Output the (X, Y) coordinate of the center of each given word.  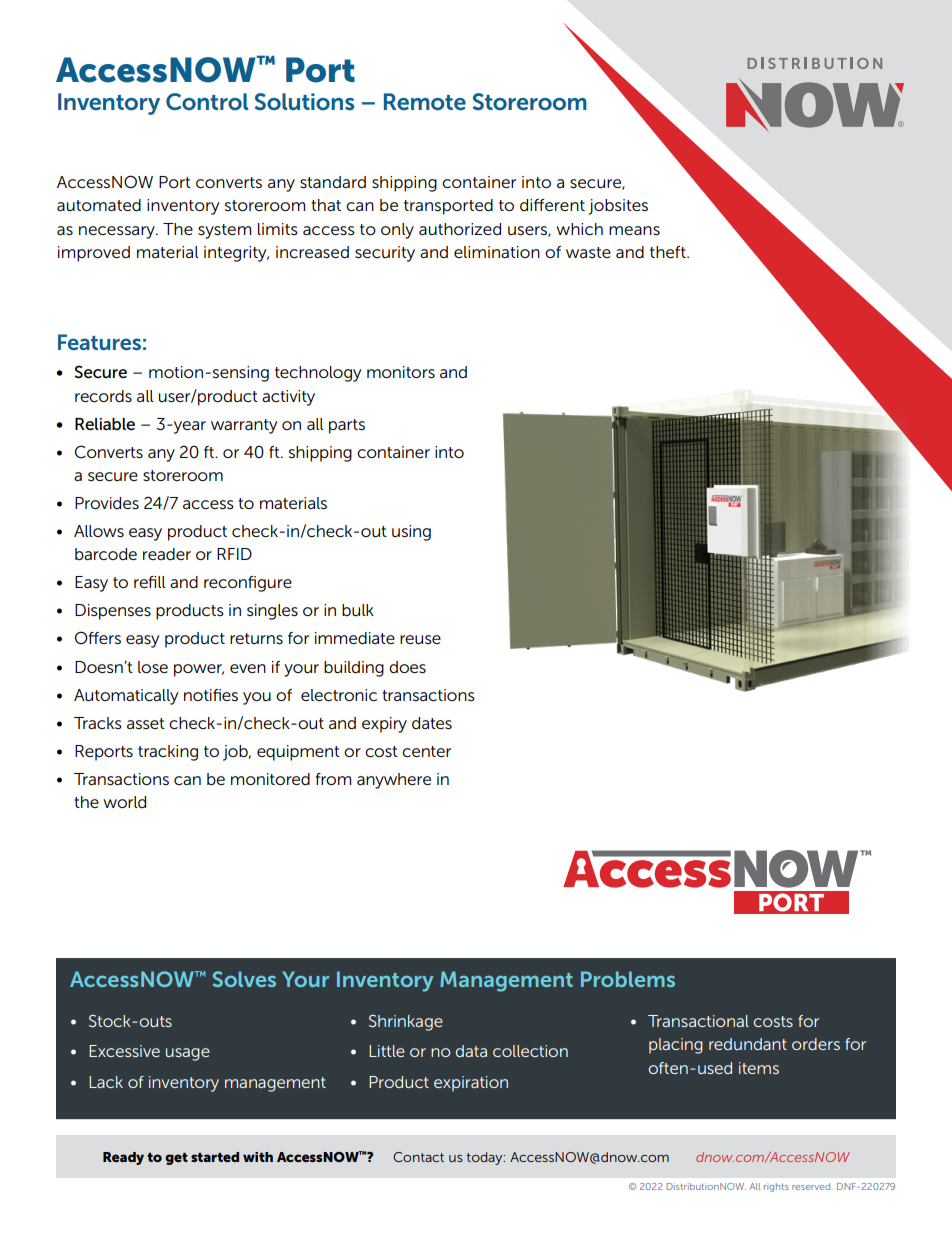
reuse (420, 639)
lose (153, 667)
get (176, 1159)
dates (432, 723)
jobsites (618, 207)
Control (207, 101)
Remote (425, 102)
